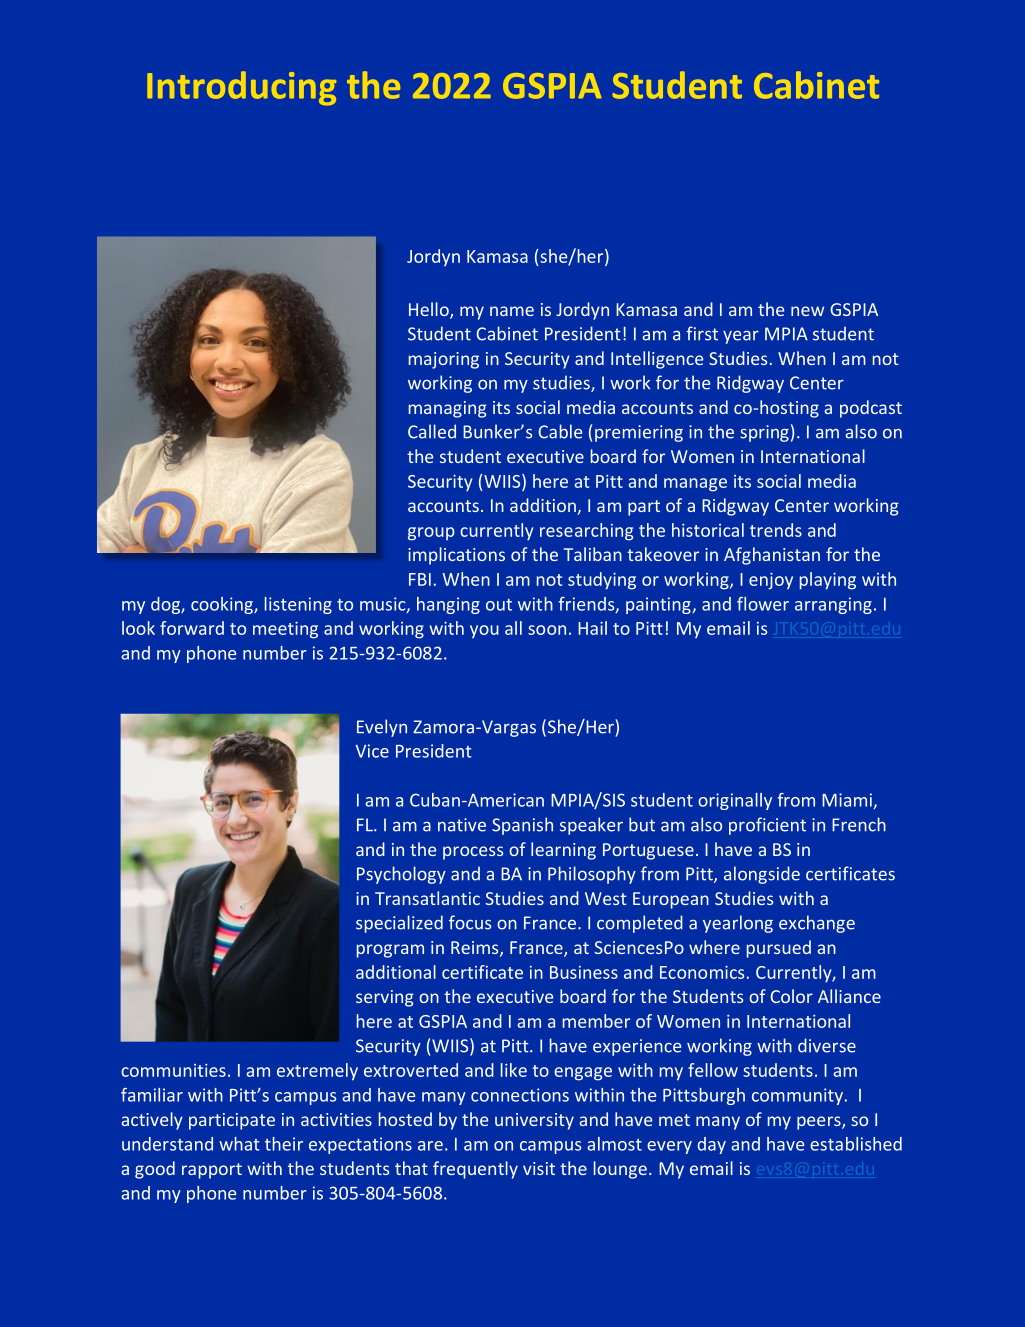  I want to click on majoring, so click(444, 360).
